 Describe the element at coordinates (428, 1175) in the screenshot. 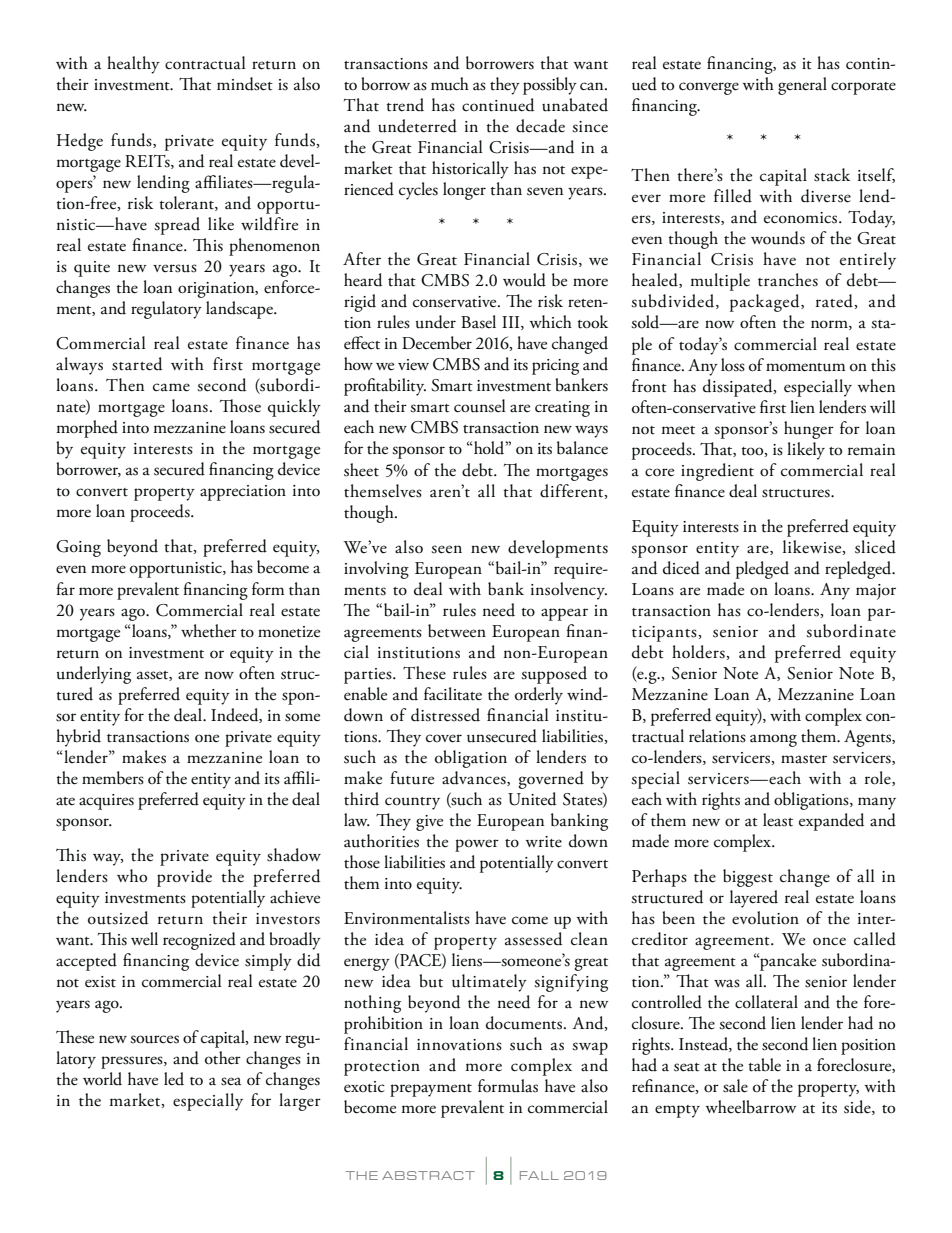

I see `ABSTRACT` at that location.
